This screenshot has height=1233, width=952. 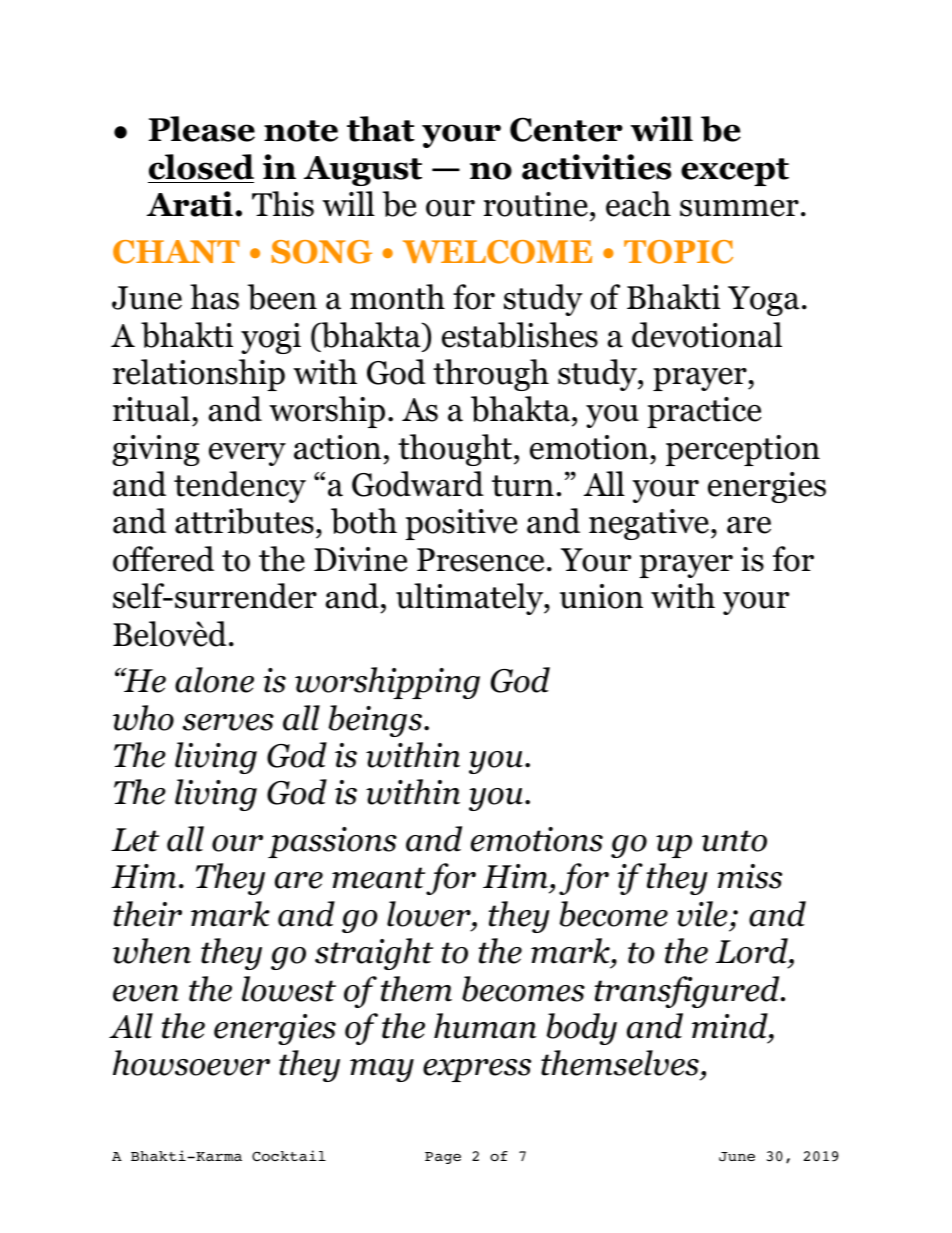 I want to click on except, so click(x=735, y=172).
